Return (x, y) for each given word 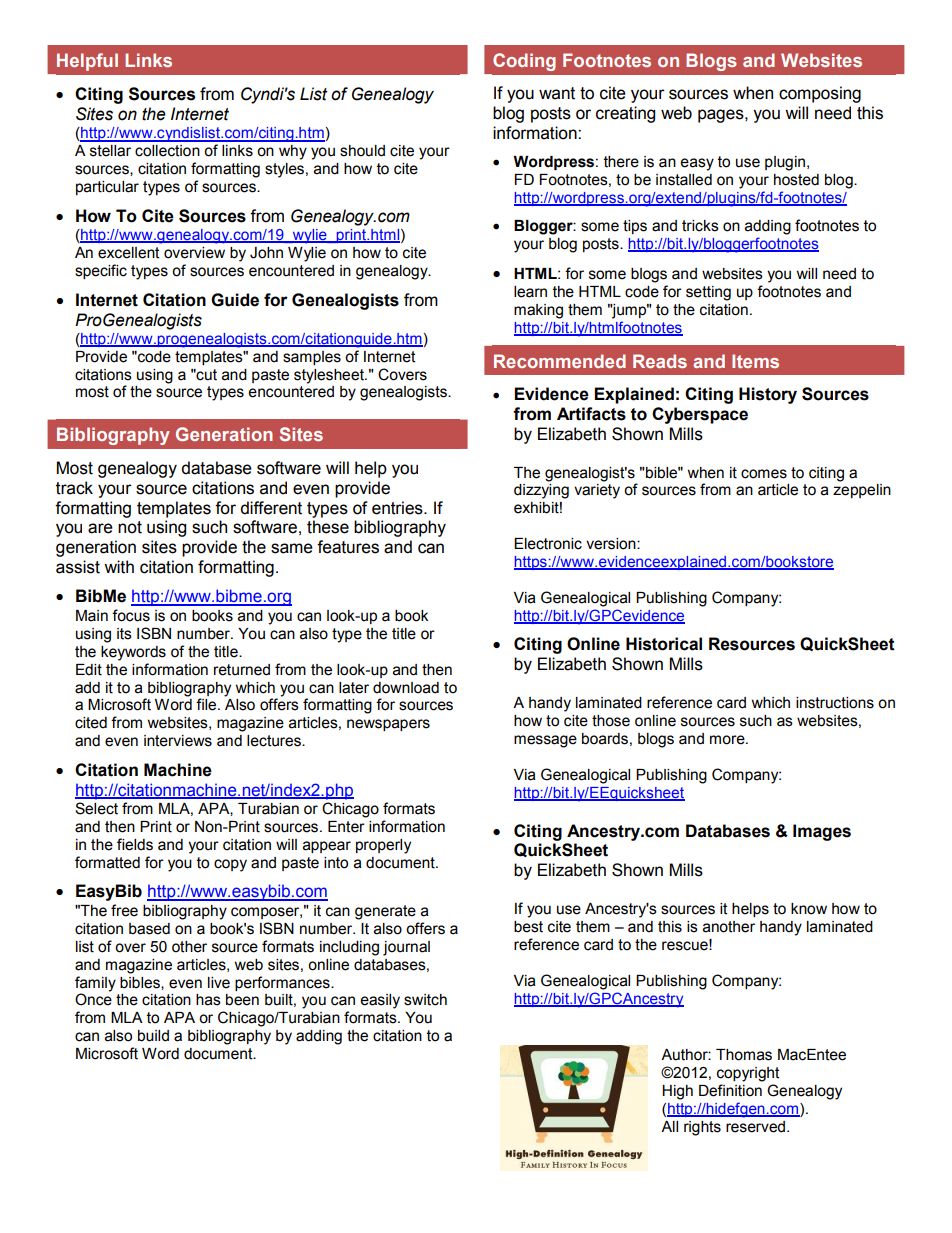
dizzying (541, 491)
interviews (178, 741)
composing (820, 94)
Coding (524, 62)
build (153, 1036)
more (728, 740)
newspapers (388, 725)
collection (167, 151)
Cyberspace (700, 415)
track (74, 488)
